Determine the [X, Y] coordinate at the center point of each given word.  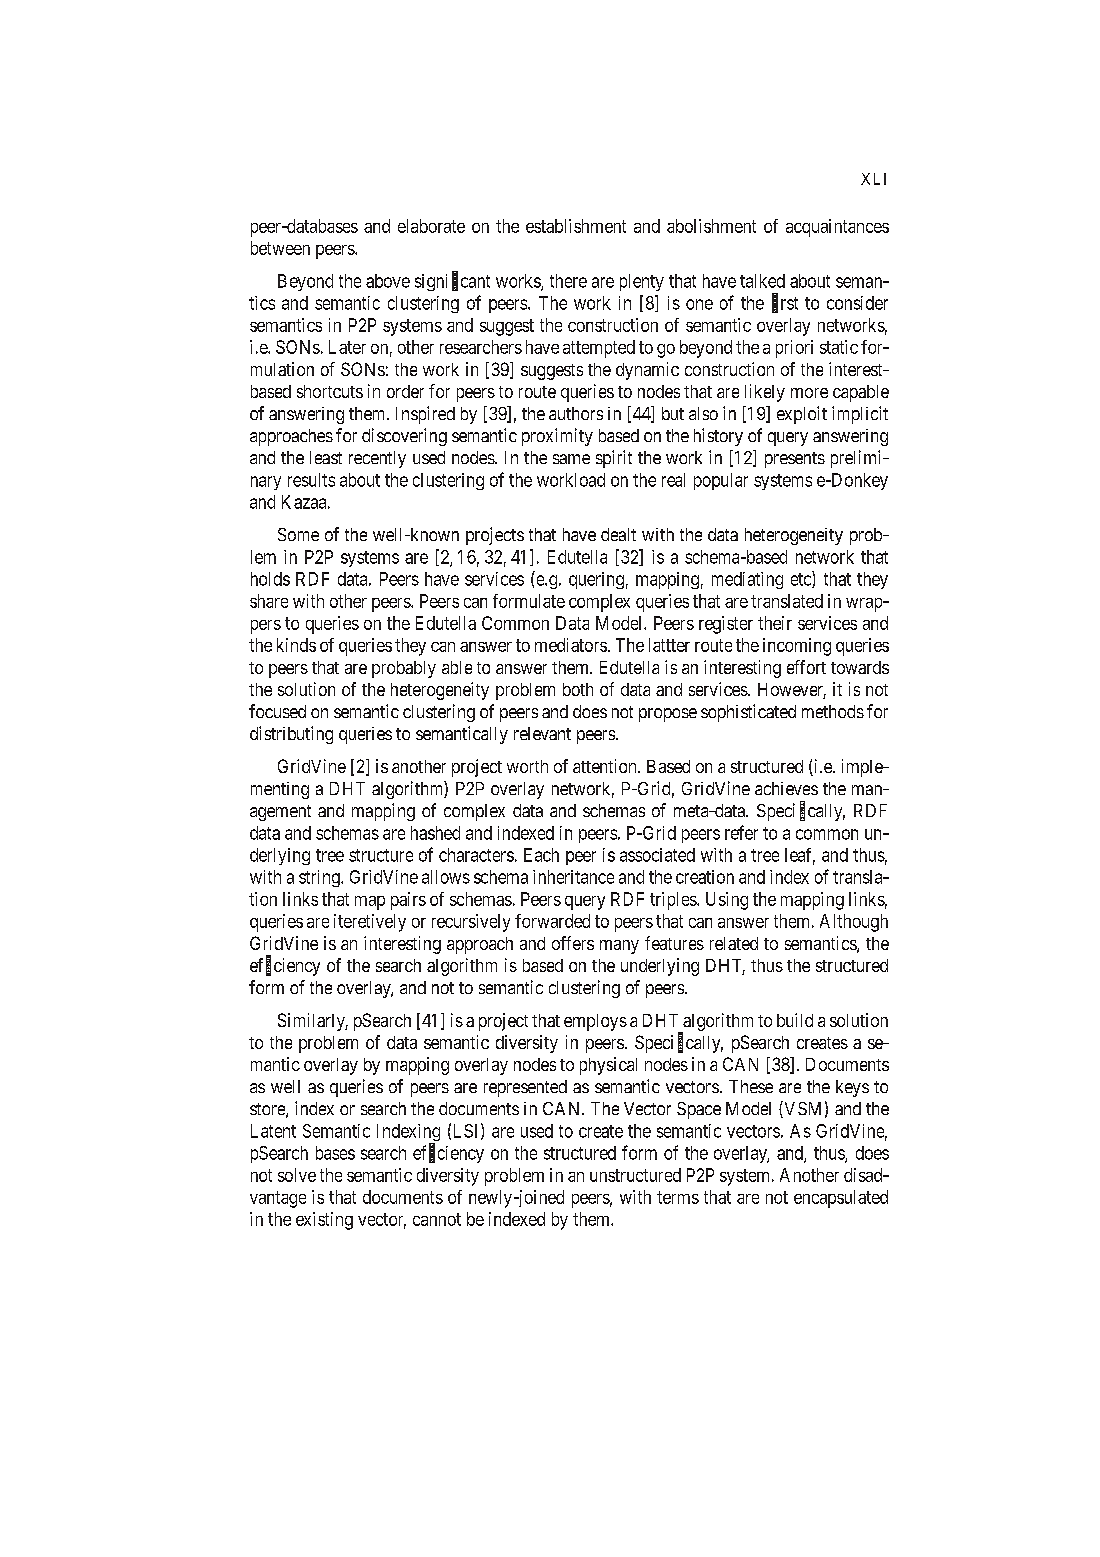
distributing [291, 735]
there [568, 281]
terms [678, 1197]
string [320, 878]
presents [795, 460]
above [388, 281]
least [326, 457]
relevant [542, 733]
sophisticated [748, 713]
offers [573, 943]
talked [762, 281]
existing [324, 1221]
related [734, 943]
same [571, 459]
